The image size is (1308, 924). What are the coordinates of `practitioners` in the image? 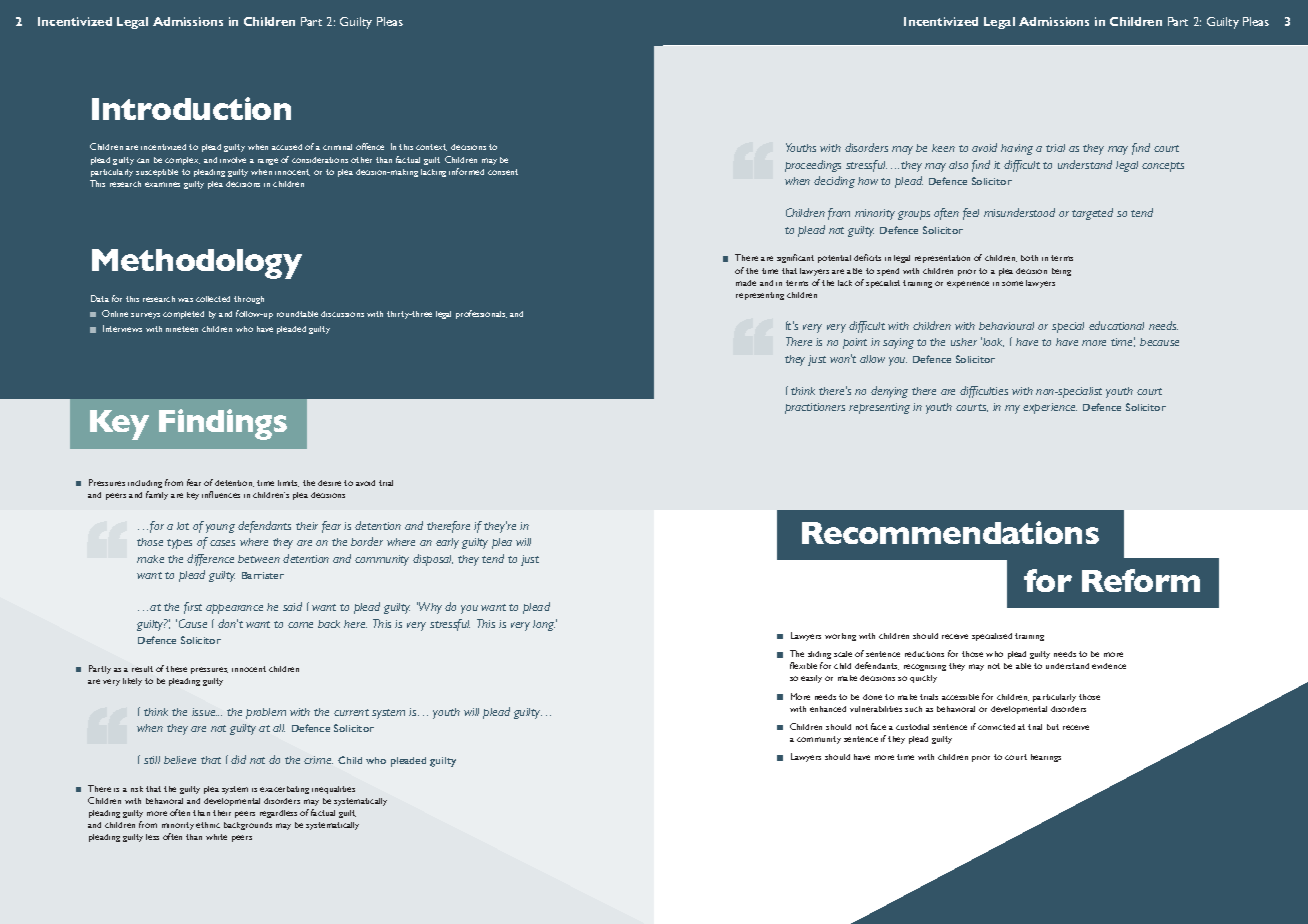 It's located at (815, 408).
